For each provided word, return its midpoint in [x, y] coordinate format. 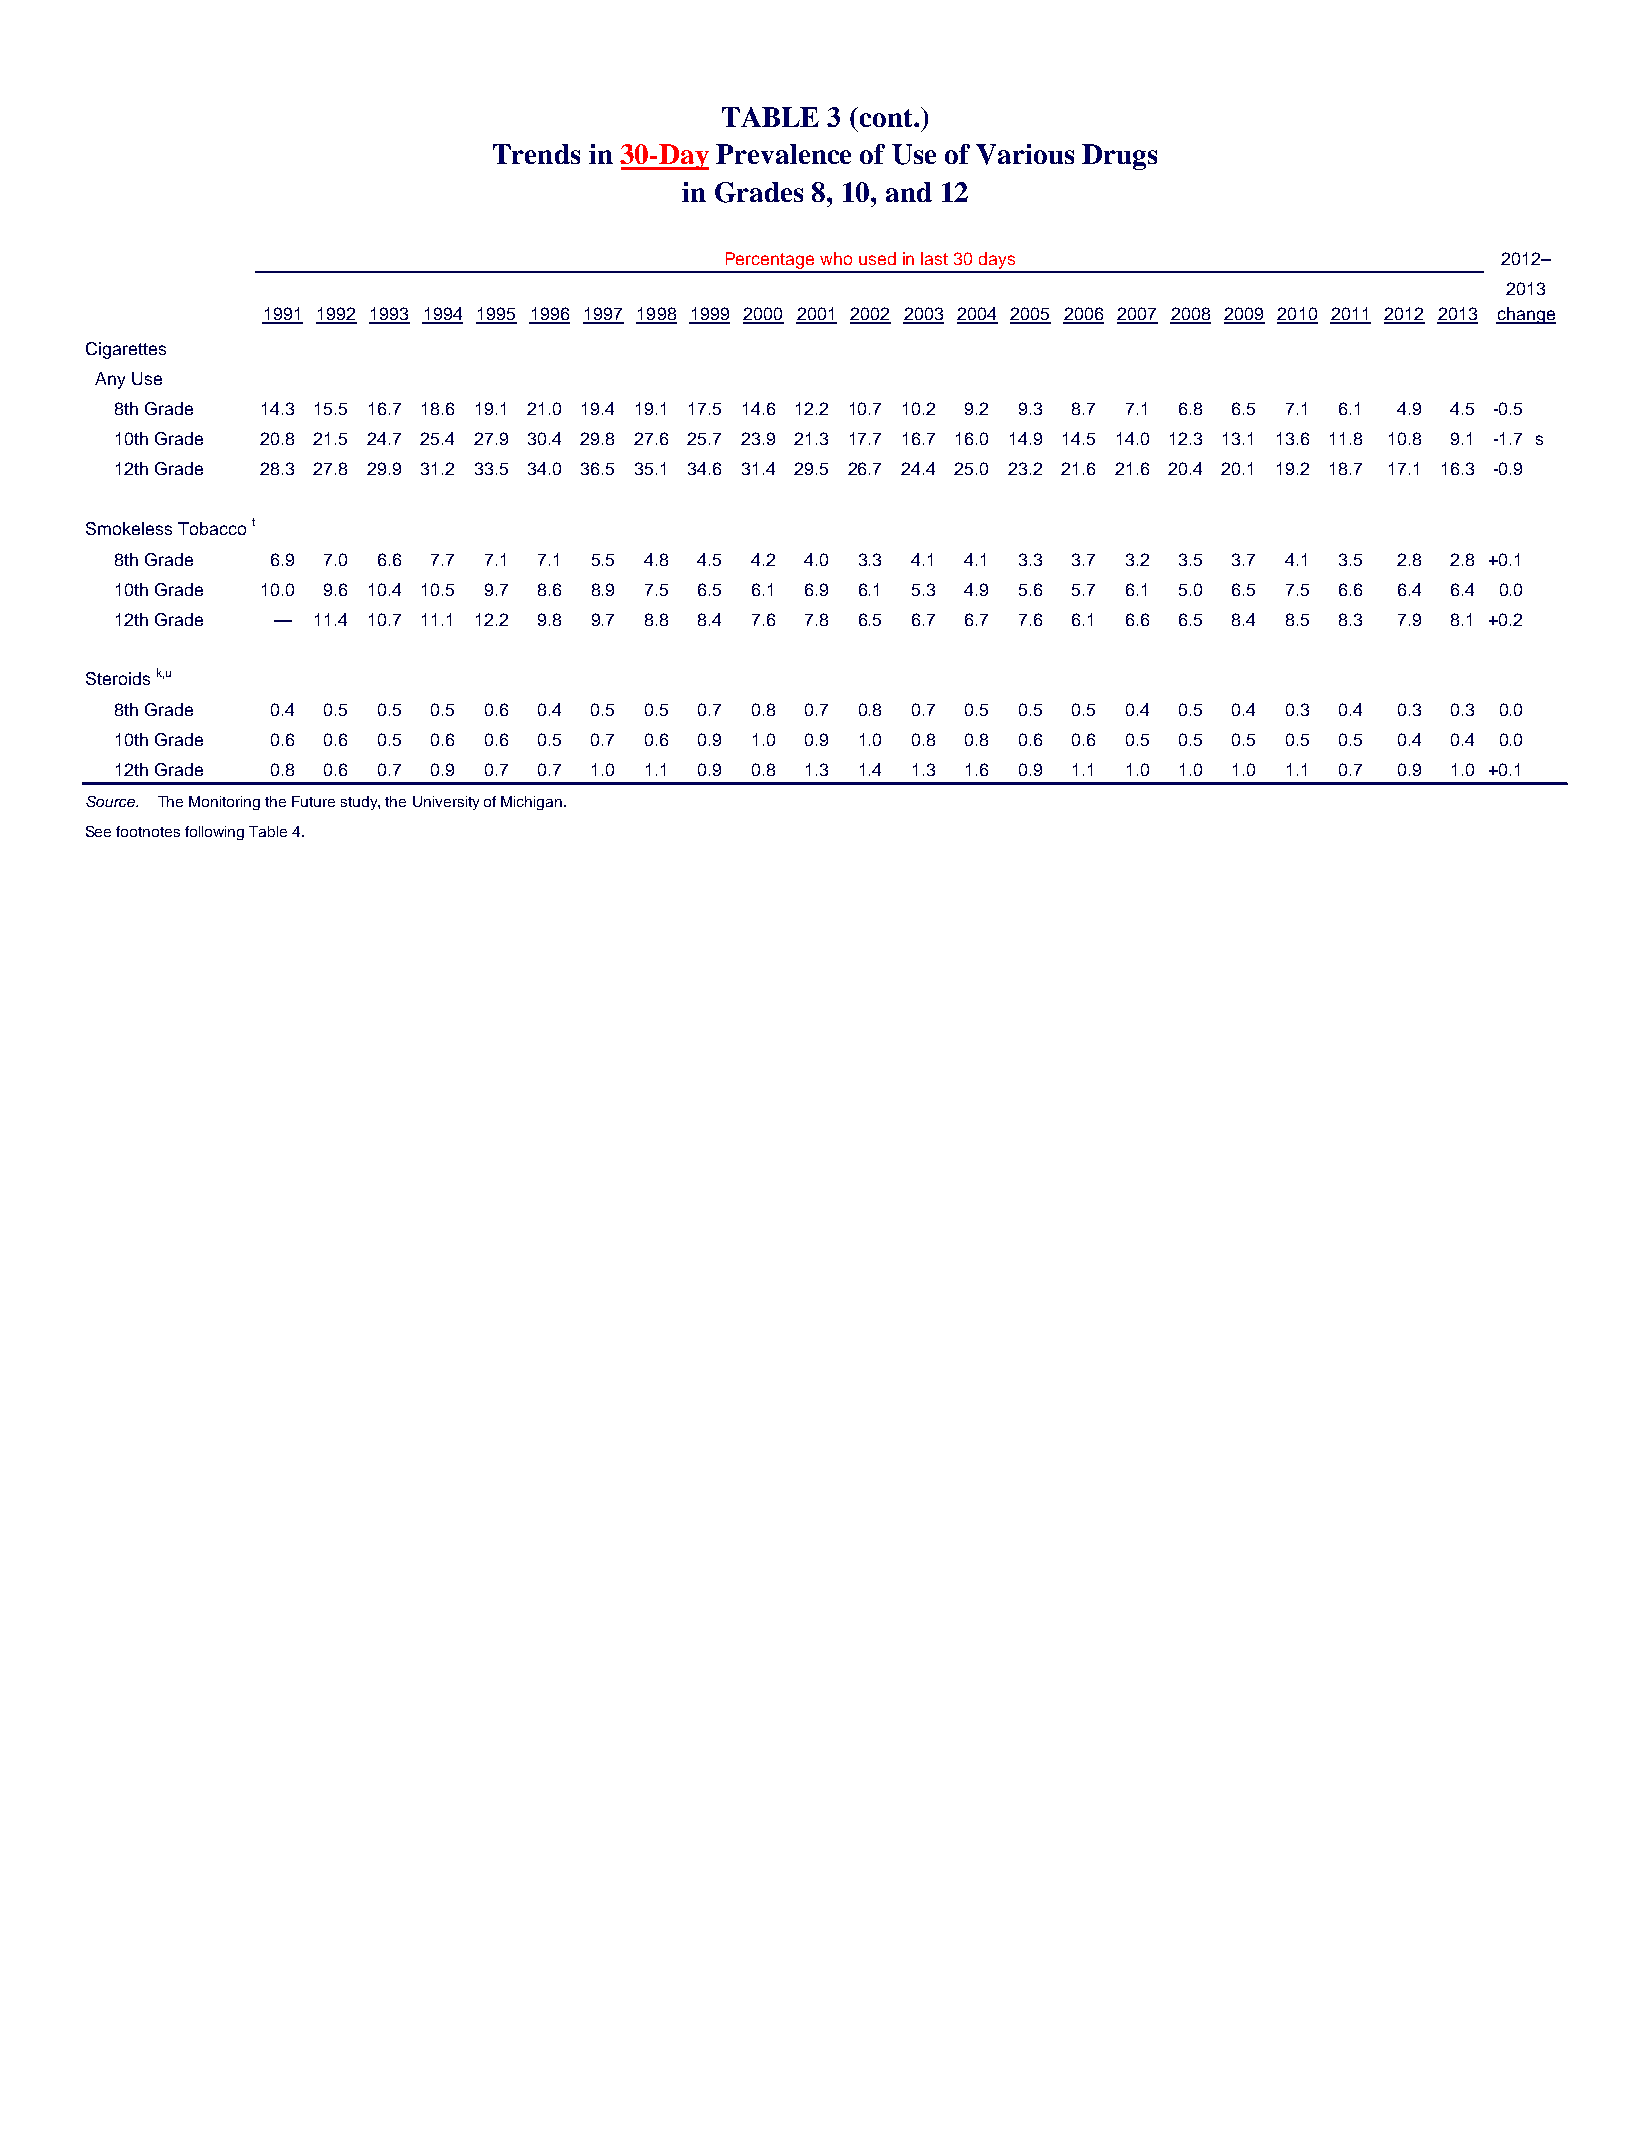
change [1526, 315]
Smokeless [129, 528]
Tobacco [212, 528]
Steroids [118, 678]
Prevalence [783, 154]
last [934, 258]
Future [313, 801]
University [446, 803]
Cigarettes [126, 350]
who [836, 258]
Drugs [1119, 157]
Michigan [531, 803]
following [214, 833]
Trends [536, 154]
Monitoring [224, 803]
